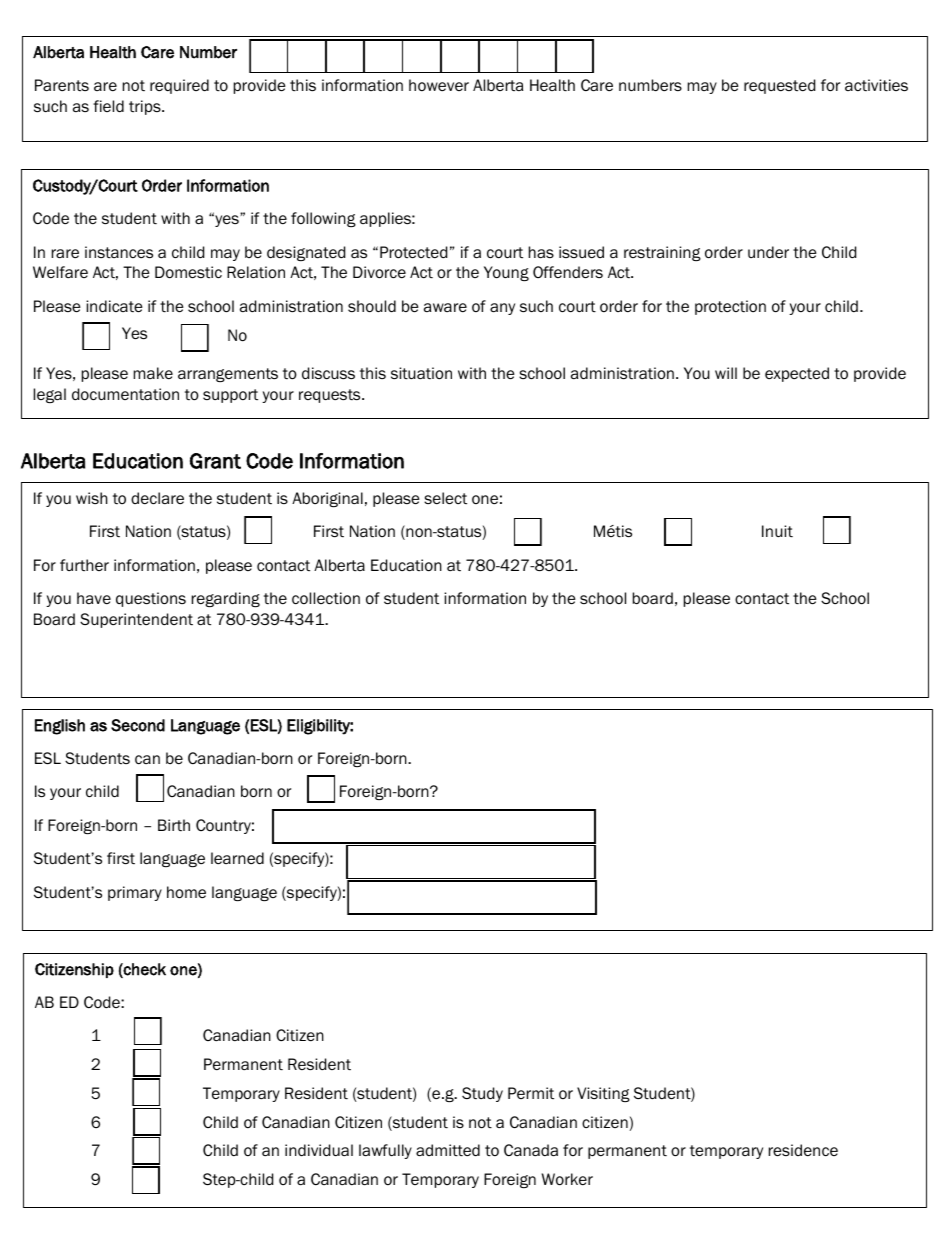  I want to click on however, so click(439, 85).
